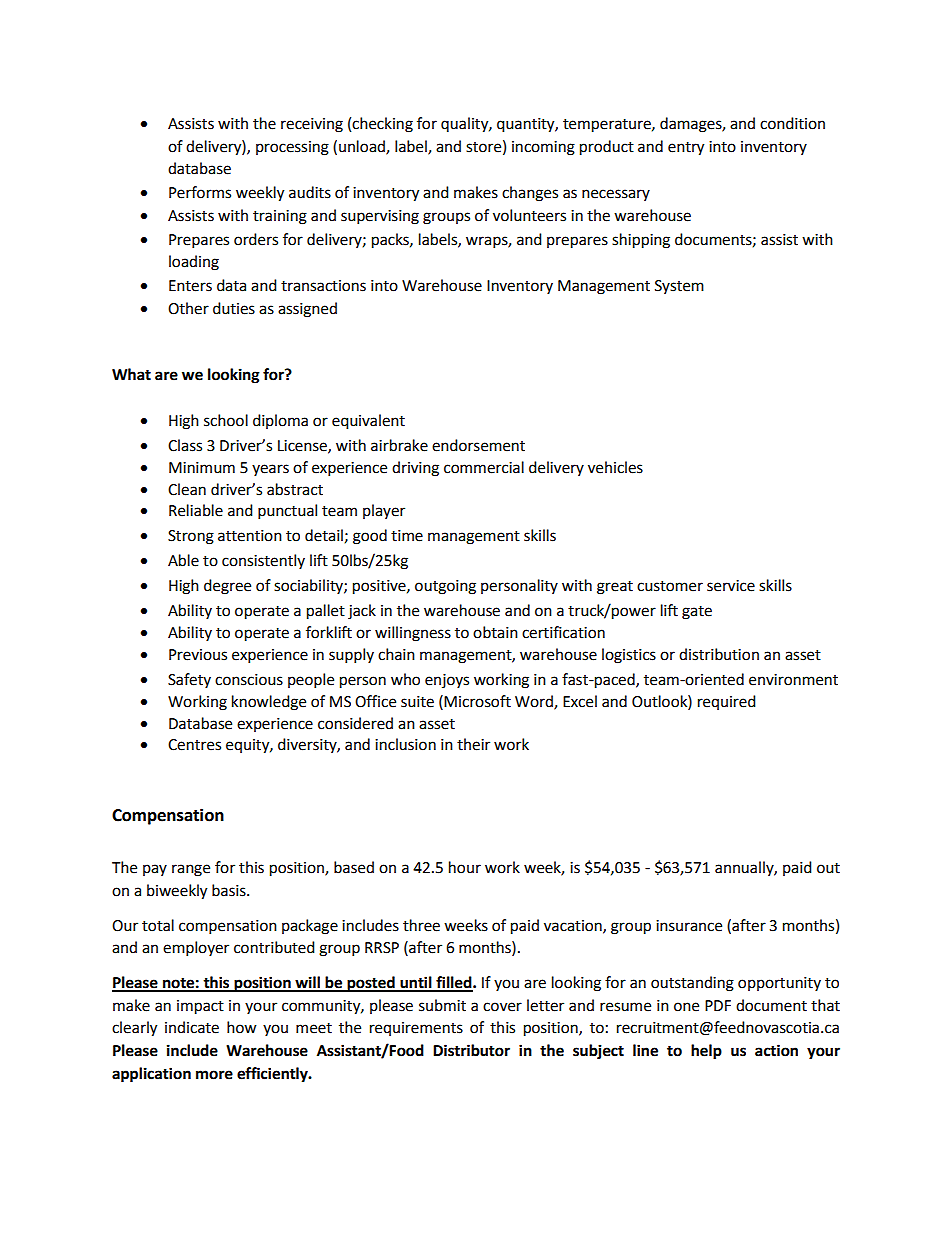  Describe the element at coordinates (191, 870) in the screenshot. I see `range` at that location.
